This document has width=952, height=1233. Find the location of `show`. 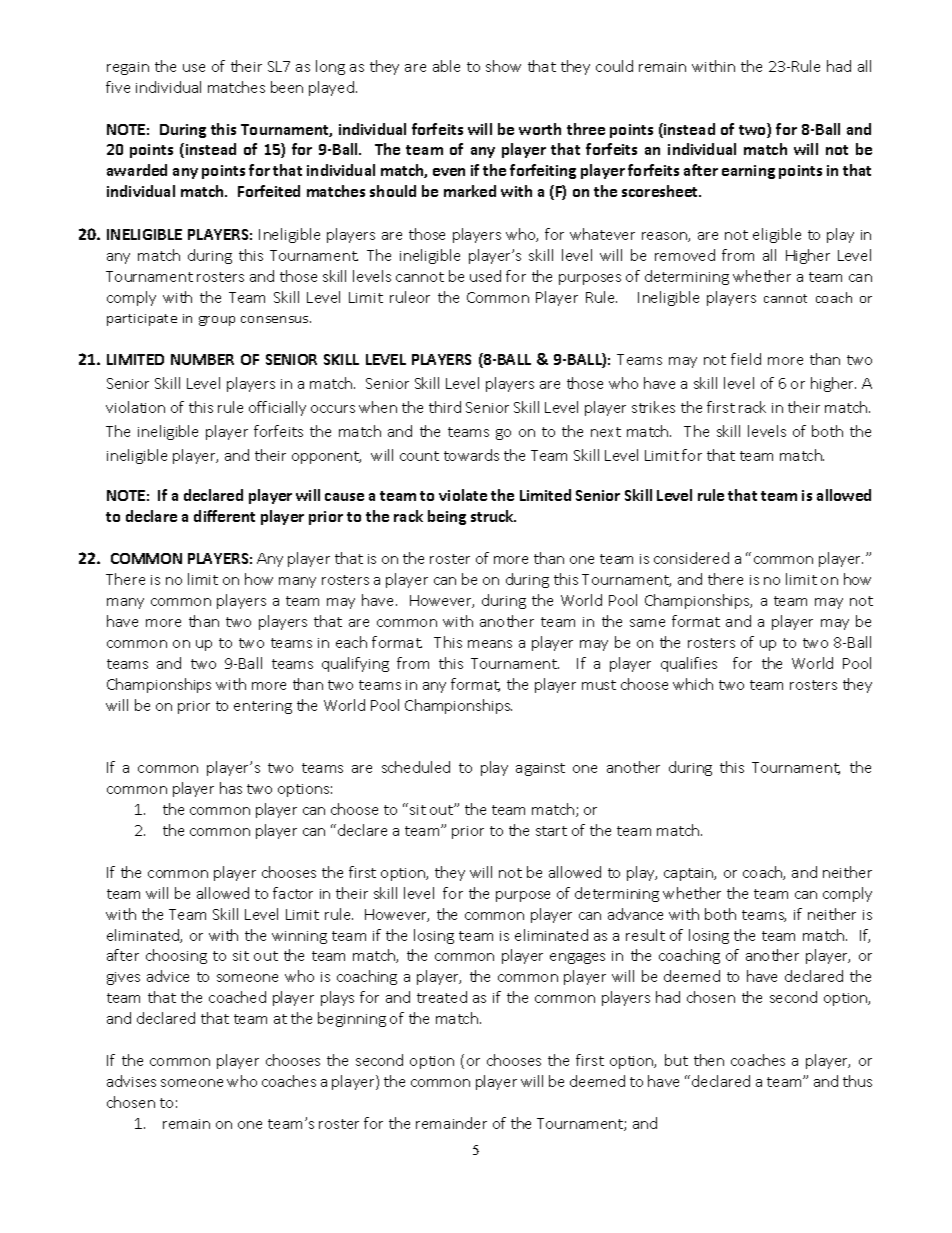

show is located at coordinates (503, 66).
